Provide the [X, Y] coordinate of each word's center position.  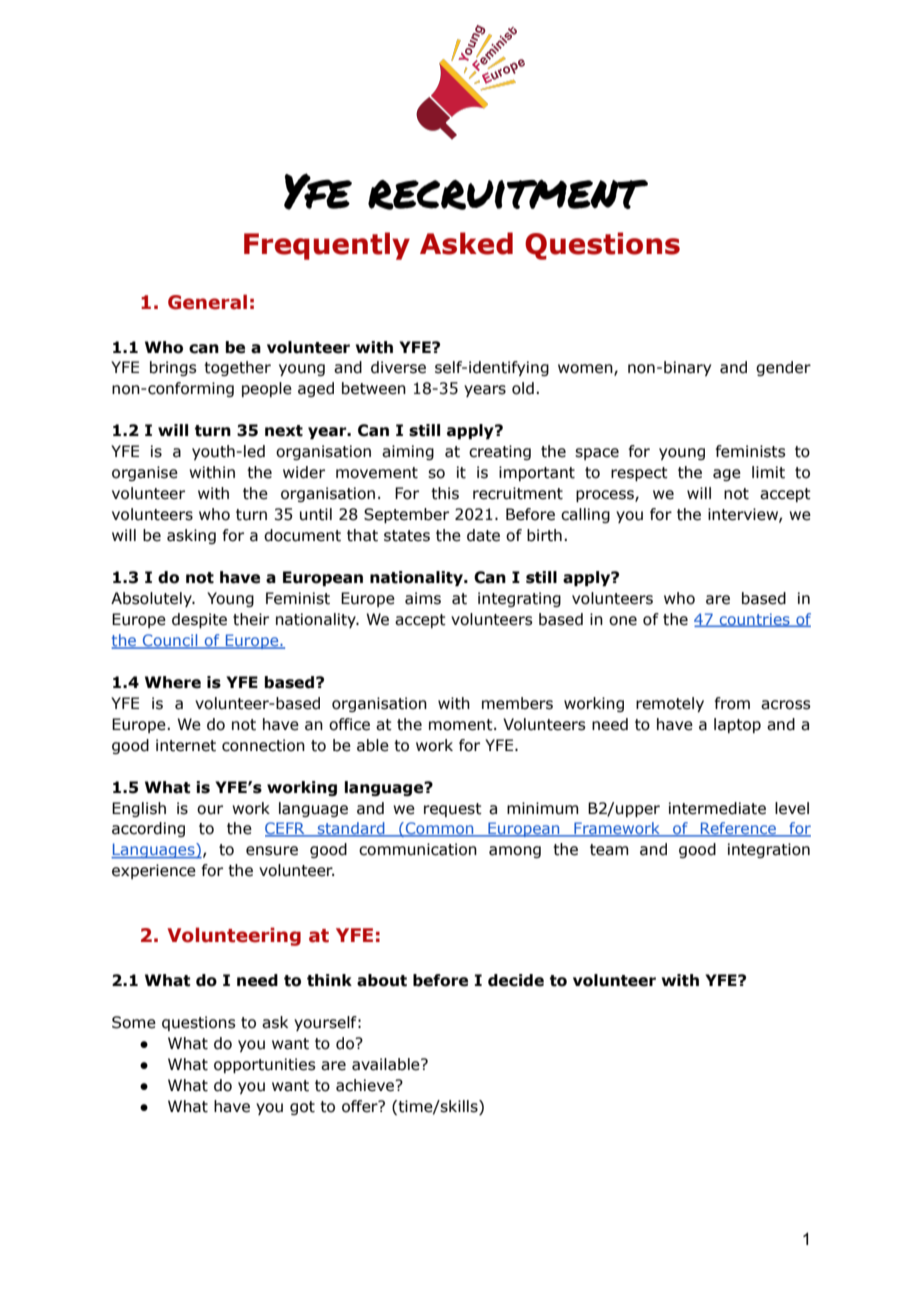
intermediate [717, 808]
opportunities [265, 1065]
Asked [466, 243]
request [453, 810]
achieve [366, 1085]
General [207, 302]
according [148, 829]
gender [783, 368]
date [483, 535]
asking [191, 536]
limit [768, 472]
